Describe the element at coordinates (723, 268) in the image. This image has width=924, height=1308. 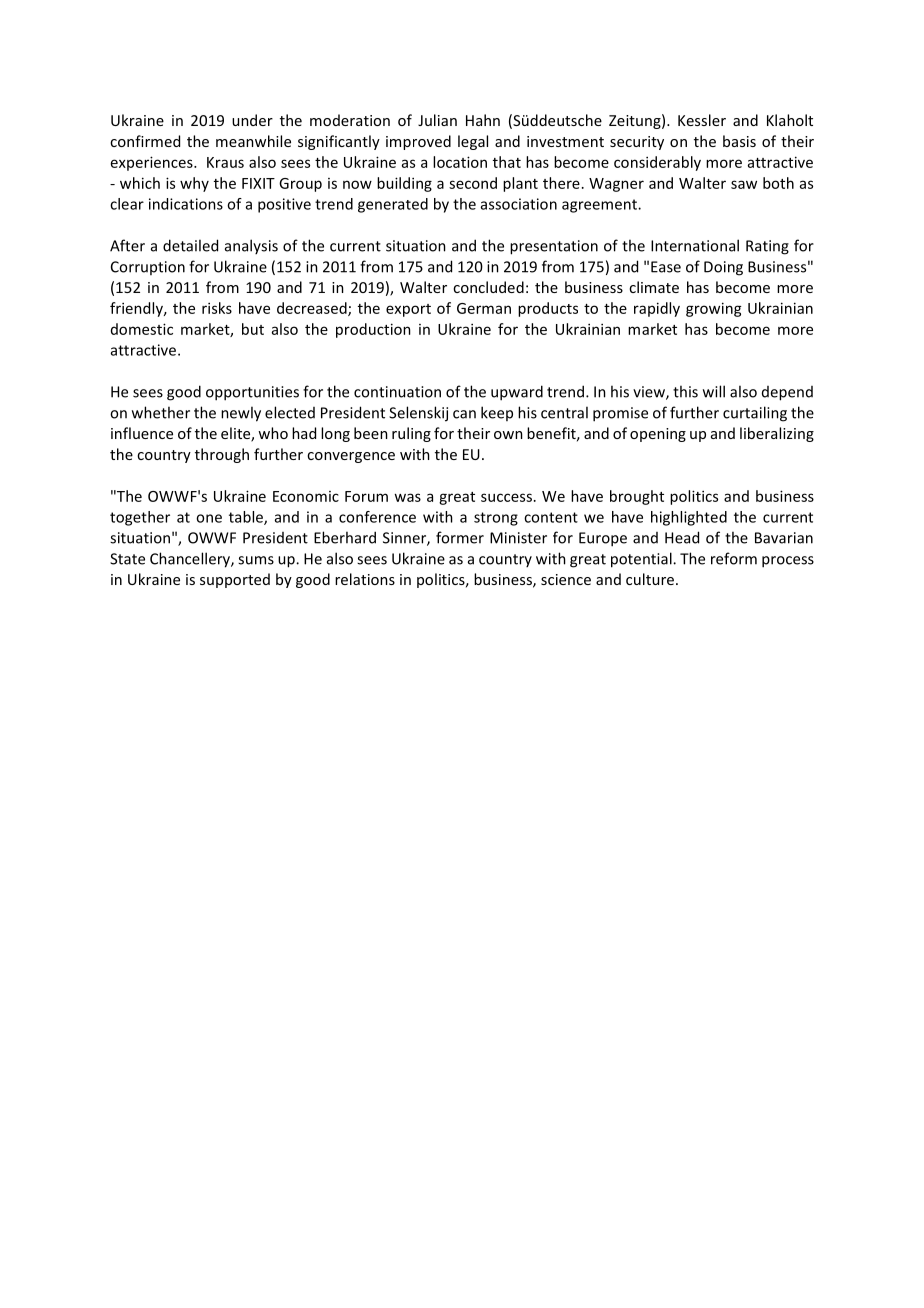
I see `Doing` at that location.
